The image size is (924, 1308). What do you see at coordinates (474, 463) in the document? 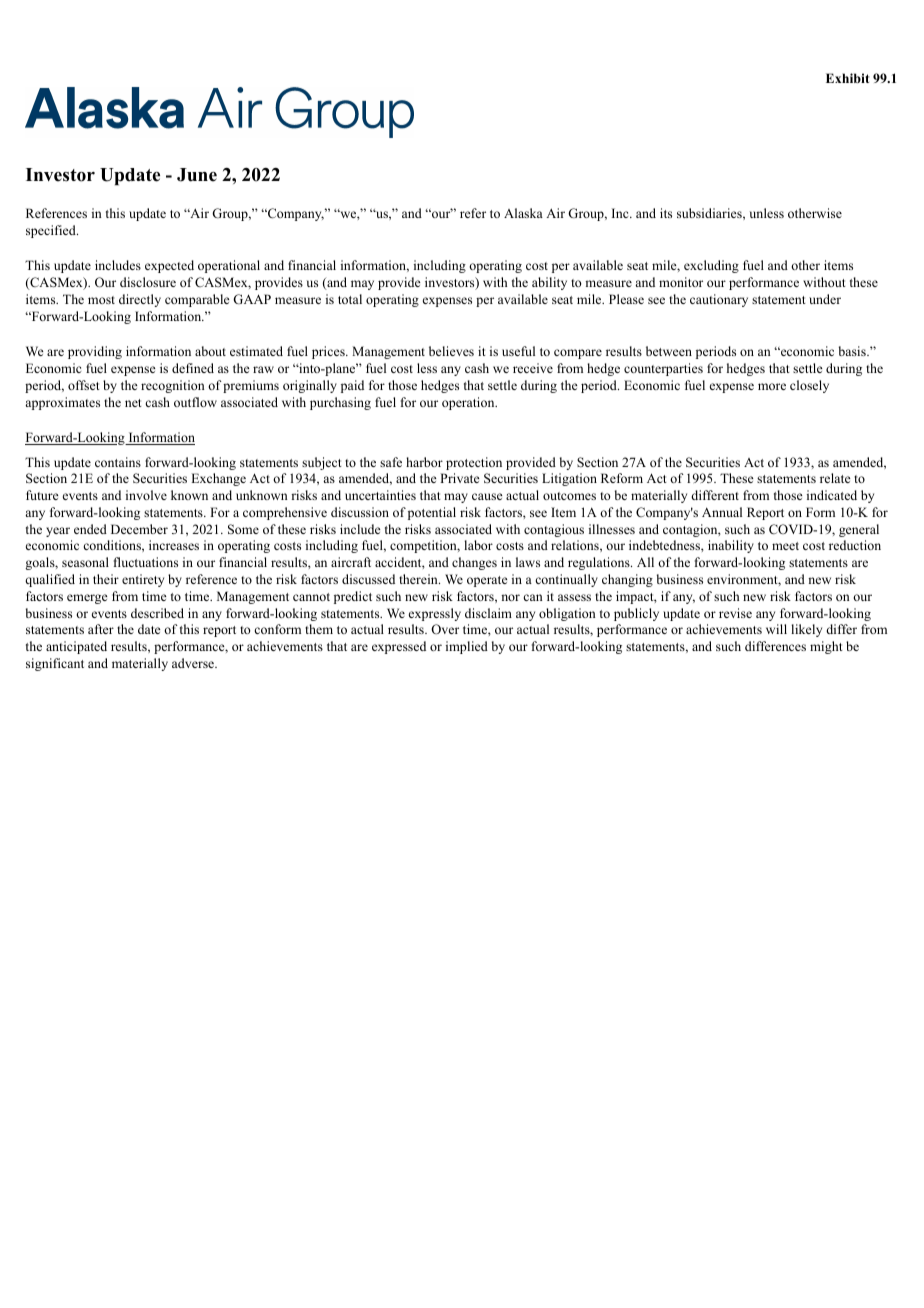
I see `protection` at bounding box center [474, 463].
